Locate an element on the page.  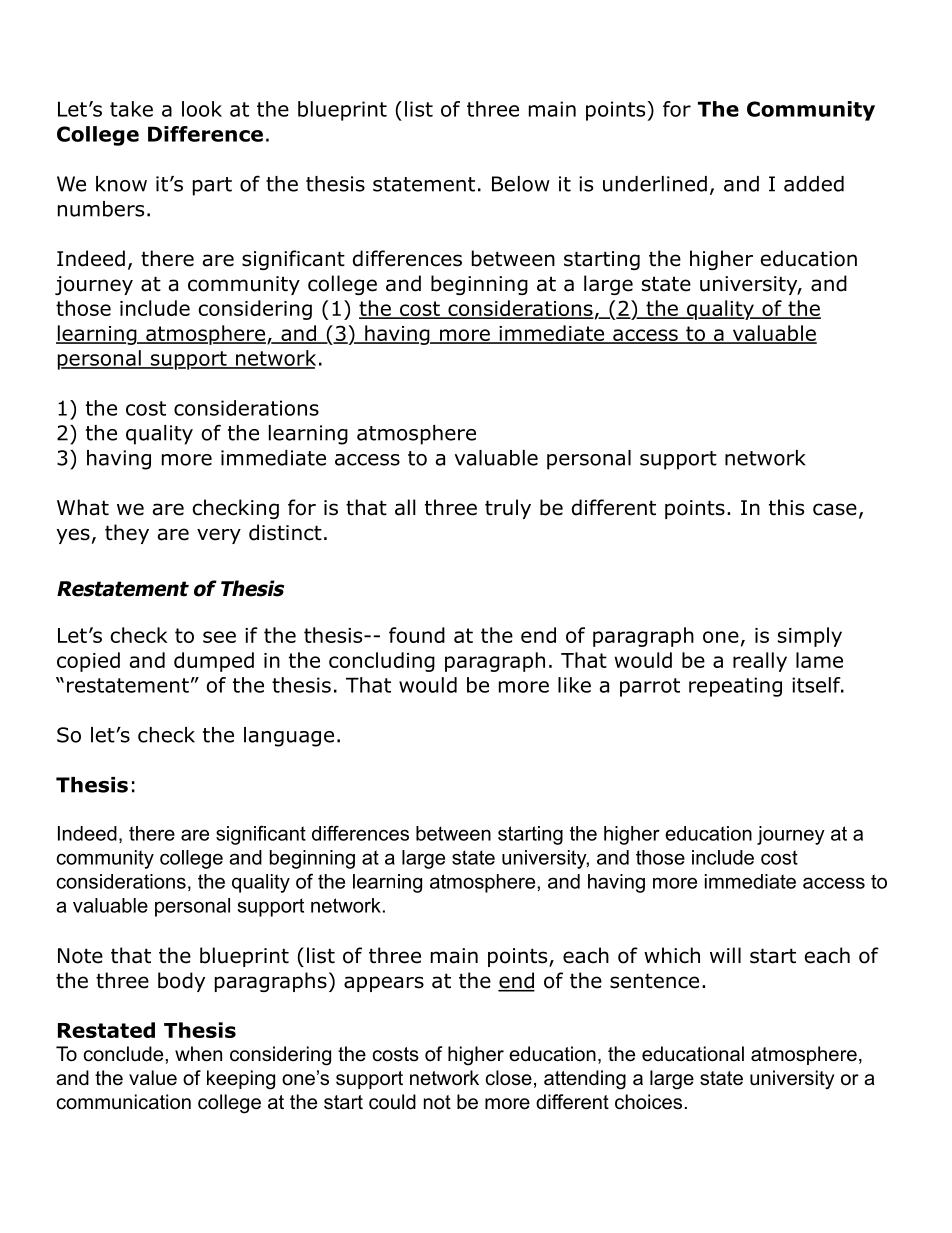
like is located at coordinates (574, 685).
